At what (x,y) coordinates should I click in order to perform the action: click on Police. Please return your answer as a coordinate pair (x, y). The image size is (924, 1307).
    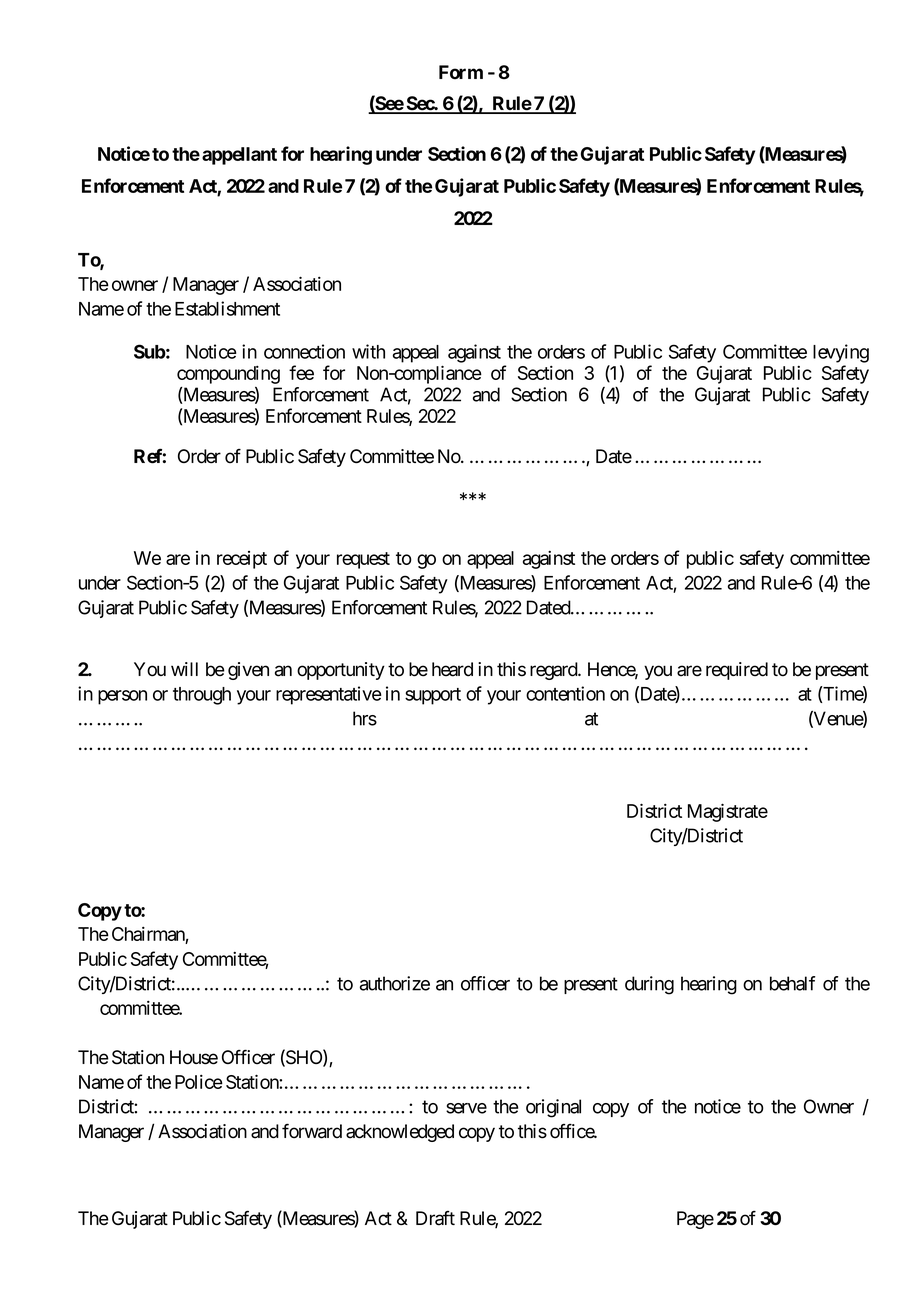
    Looking at the image, I should click on (199, 1082).
